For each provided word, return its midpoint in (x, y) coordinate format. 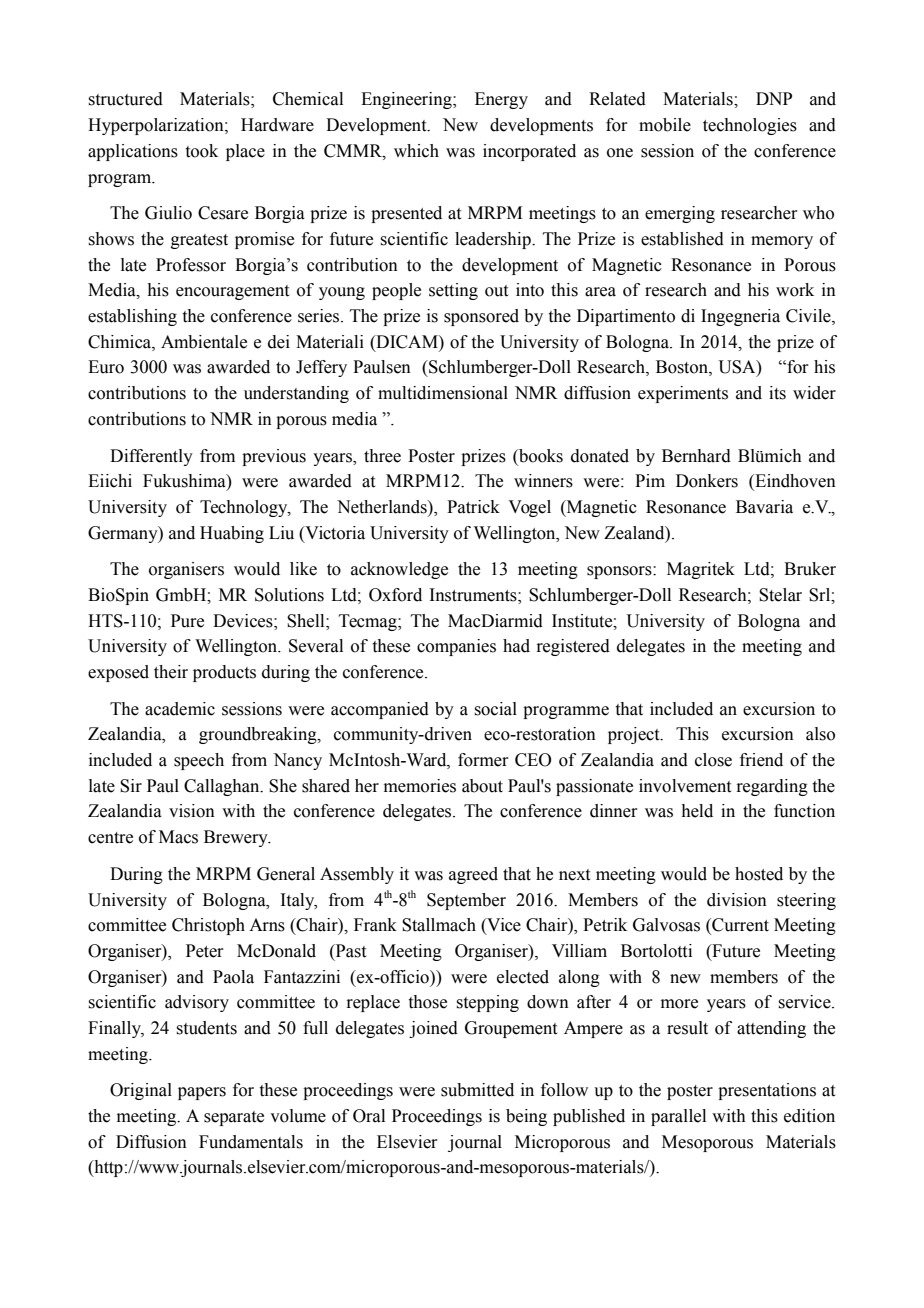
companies (456, 647)
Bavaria (764, 507)
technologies (750, 126)
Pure (187, 621)
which (416, 151)
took (202, 151)
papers (202, 1093)
